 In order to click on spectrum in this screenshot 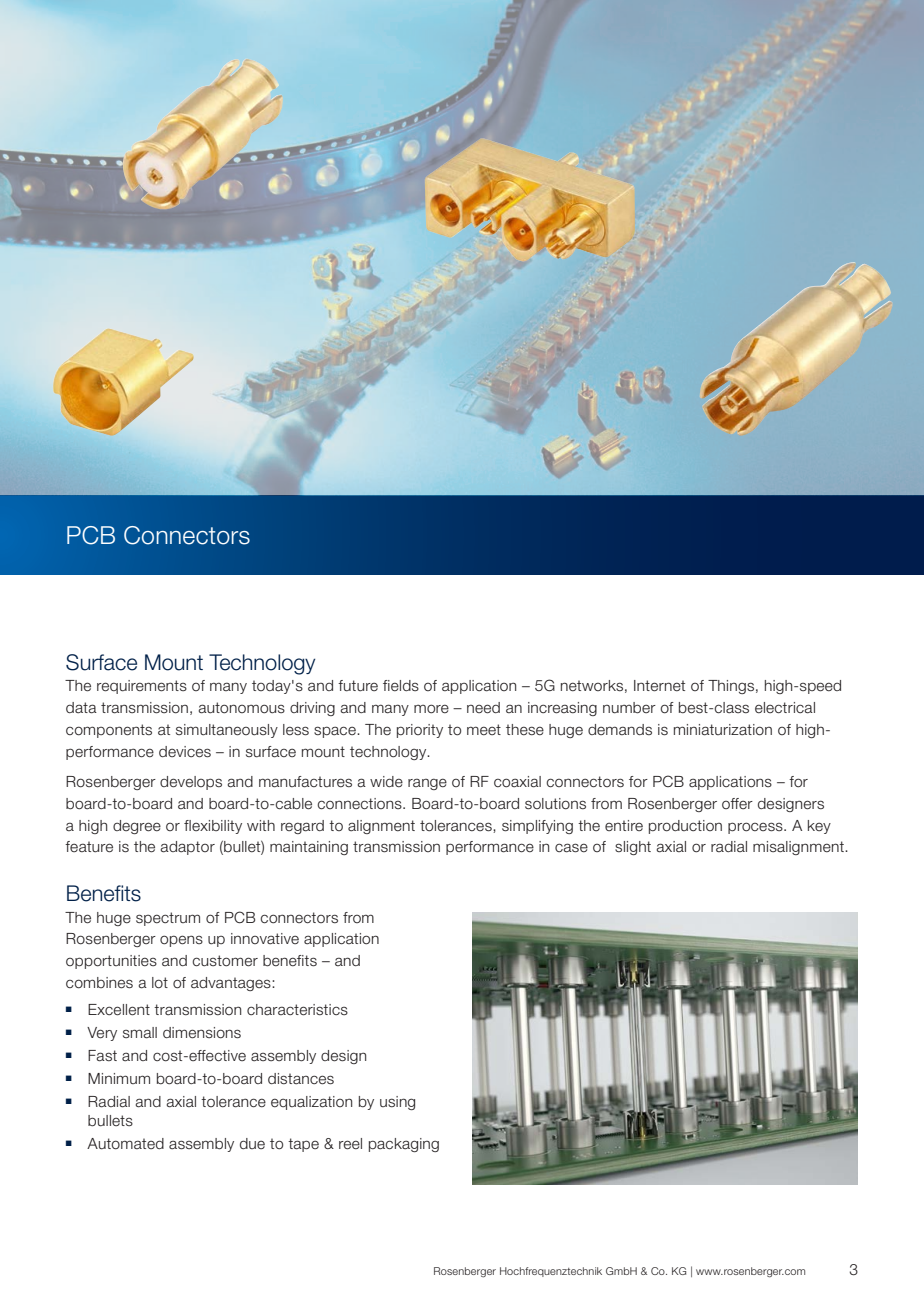, I will do `click(168, 919)`.
